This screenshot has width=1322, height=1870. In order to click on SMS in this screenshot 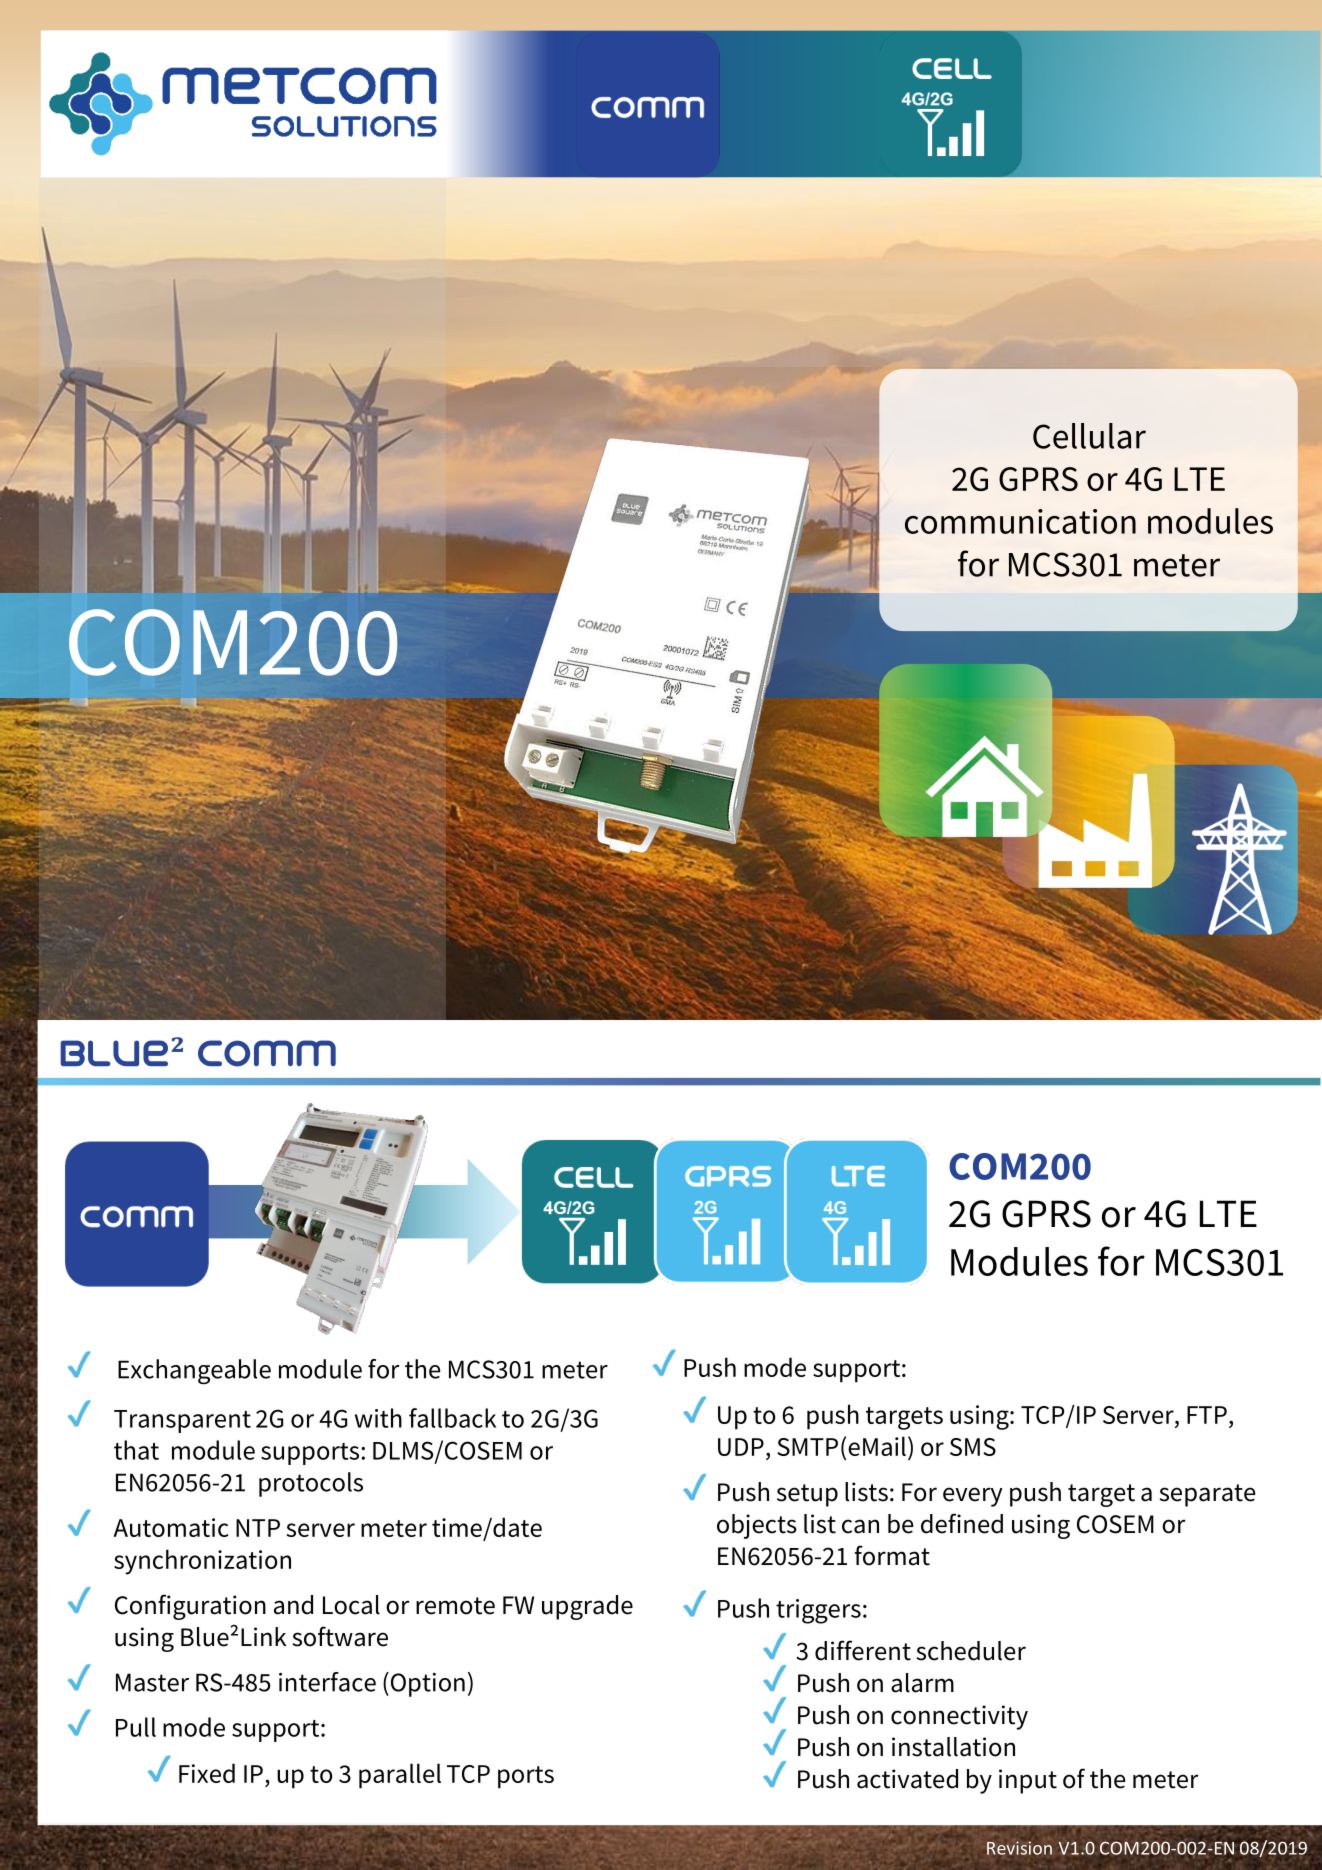, I will do `click(973, 1447)`.
